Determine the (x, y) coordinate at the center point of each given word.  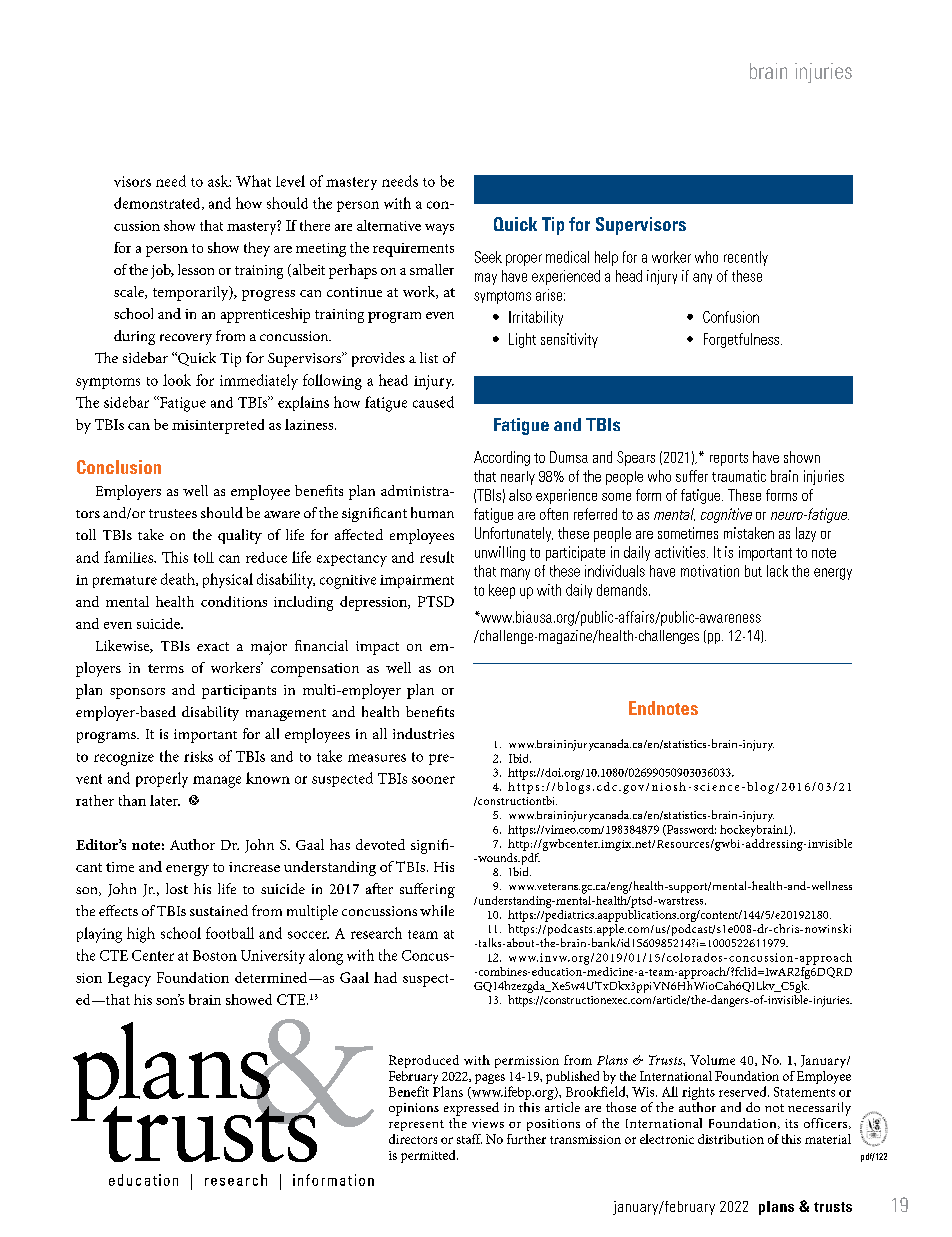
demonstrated (158, 203)
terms (166, 668)
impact (377, 648)
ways (439, 229)
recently (746, 258)
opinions (414, 1109)
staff (469, 1139)
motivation (710, 571)
